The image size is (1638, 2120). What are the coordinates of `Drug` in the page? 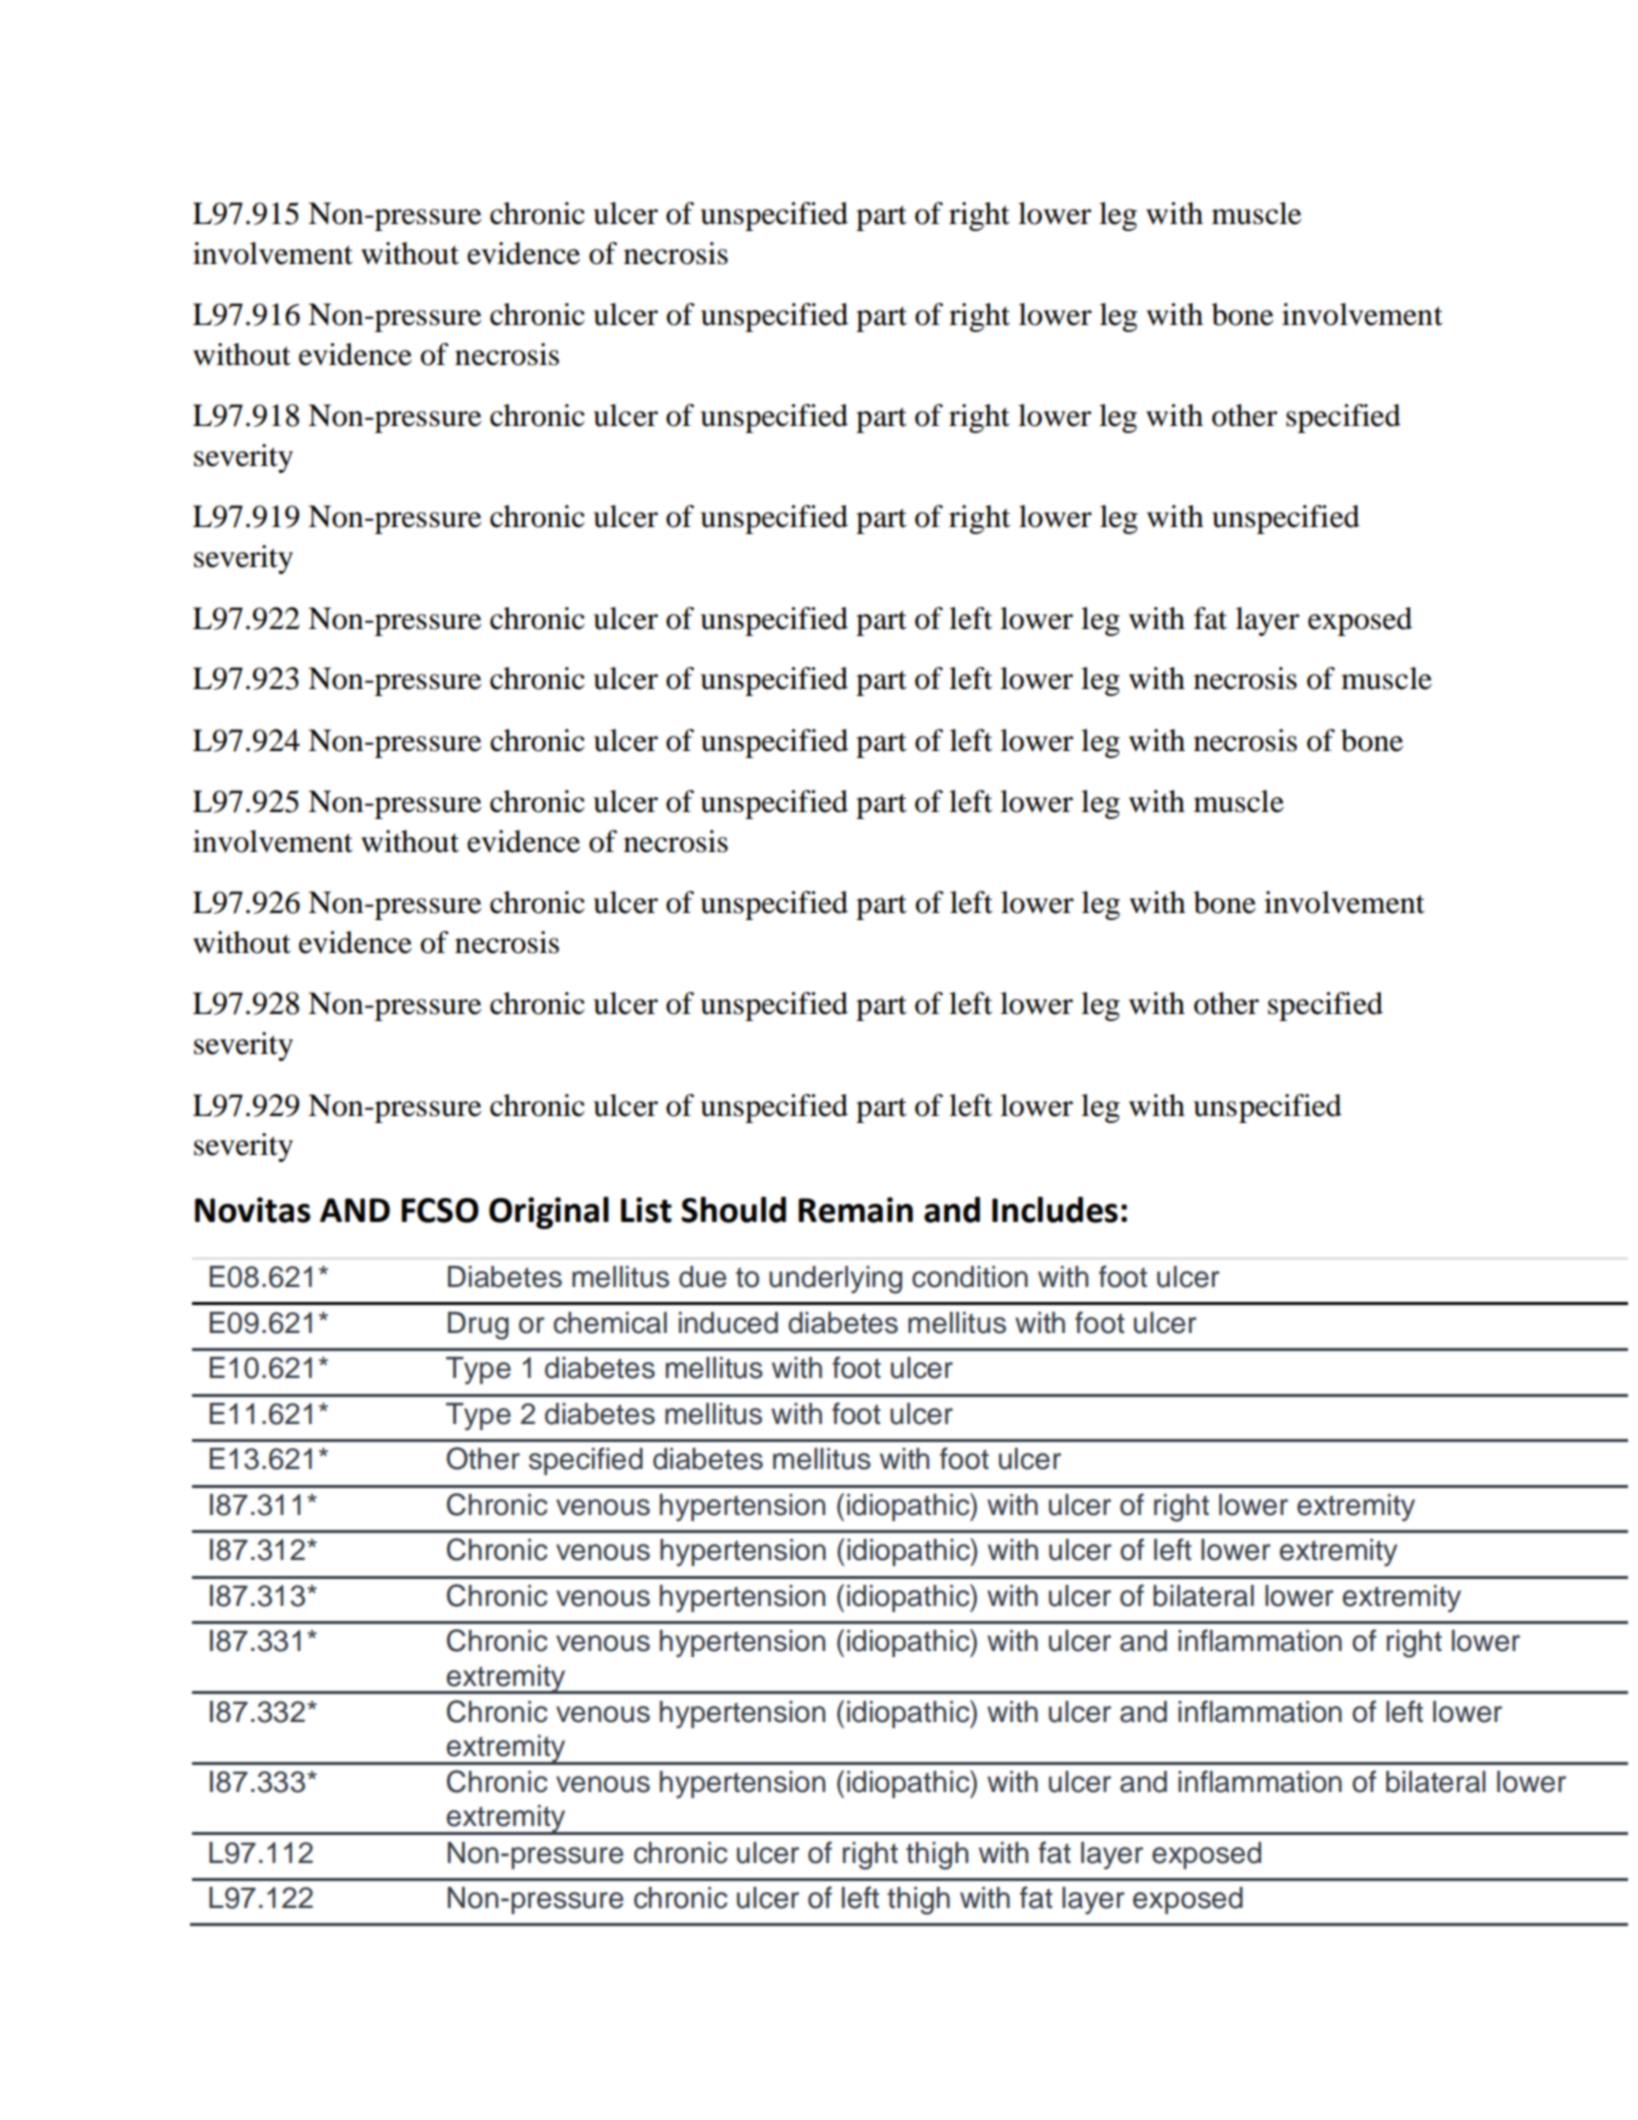 It's located at (478, 1326).
